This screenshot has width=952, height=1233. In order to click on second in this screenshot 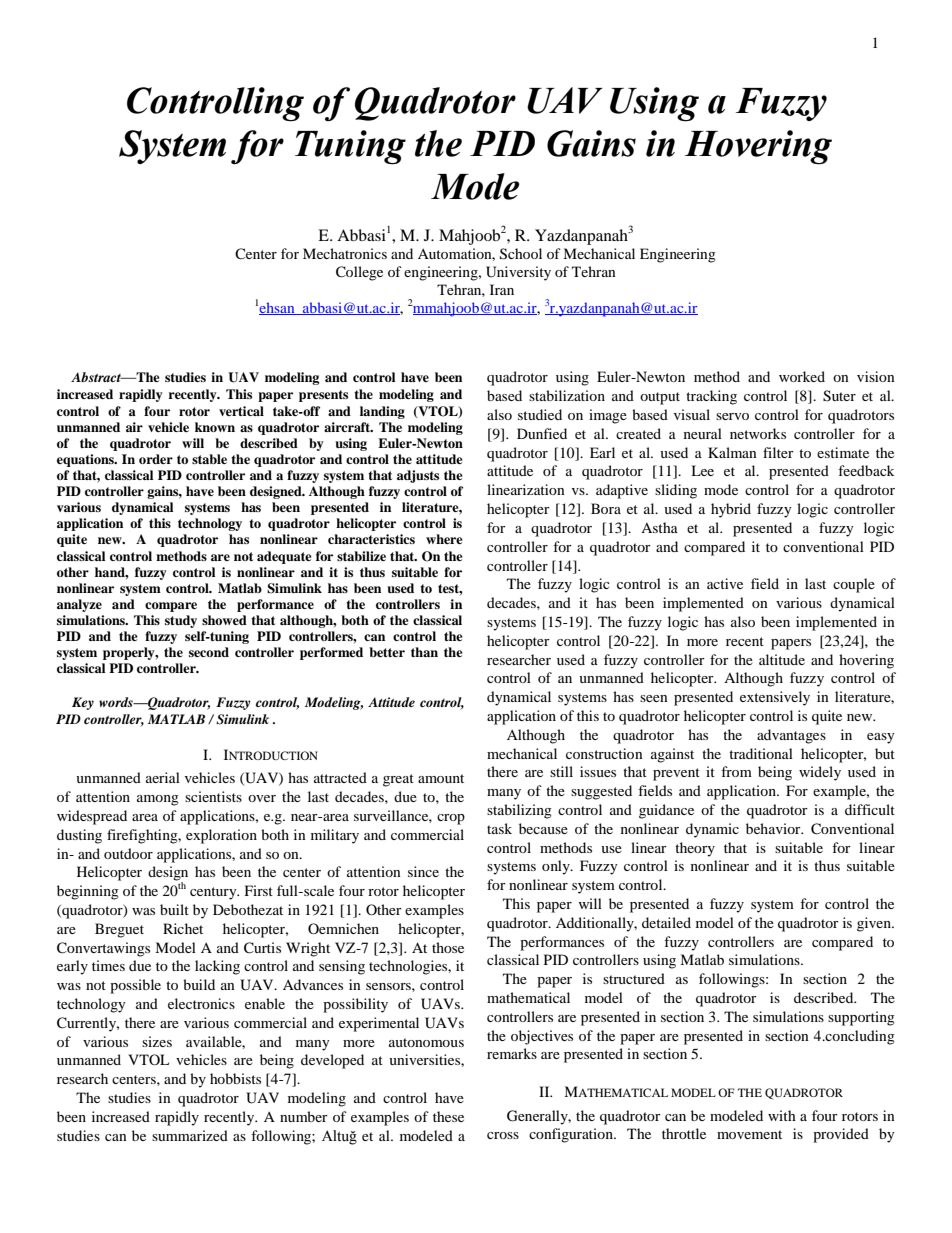, I will do `click(209, 652)`.
